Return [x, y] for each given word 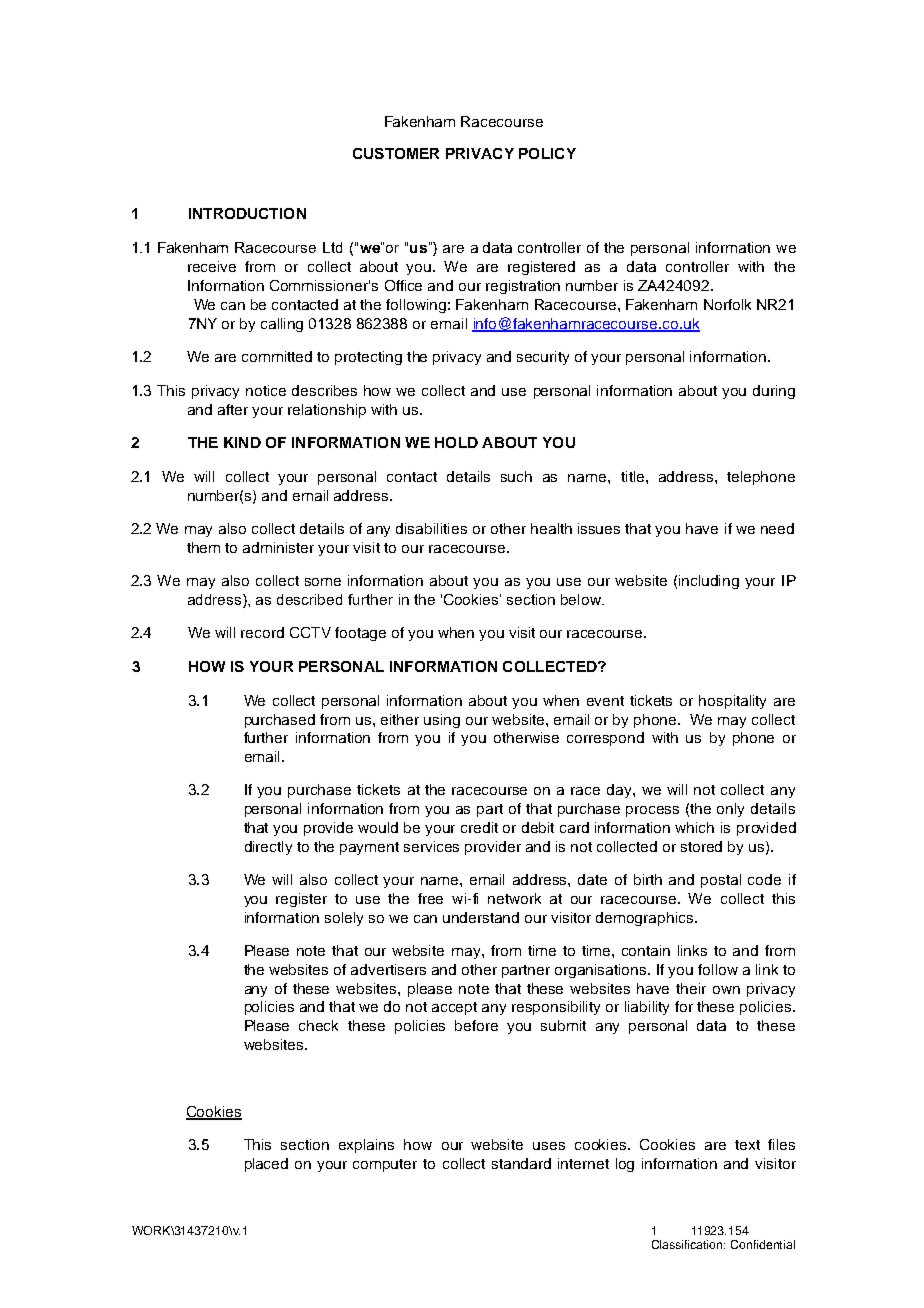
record [262, 632]
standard [521, 1163]
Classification [688, 1244]
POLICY [547, 153]
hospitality [732, 702]
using [442, 721]
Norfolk [727, 304]
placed [266, 1165]
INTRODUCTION [247, 213]
